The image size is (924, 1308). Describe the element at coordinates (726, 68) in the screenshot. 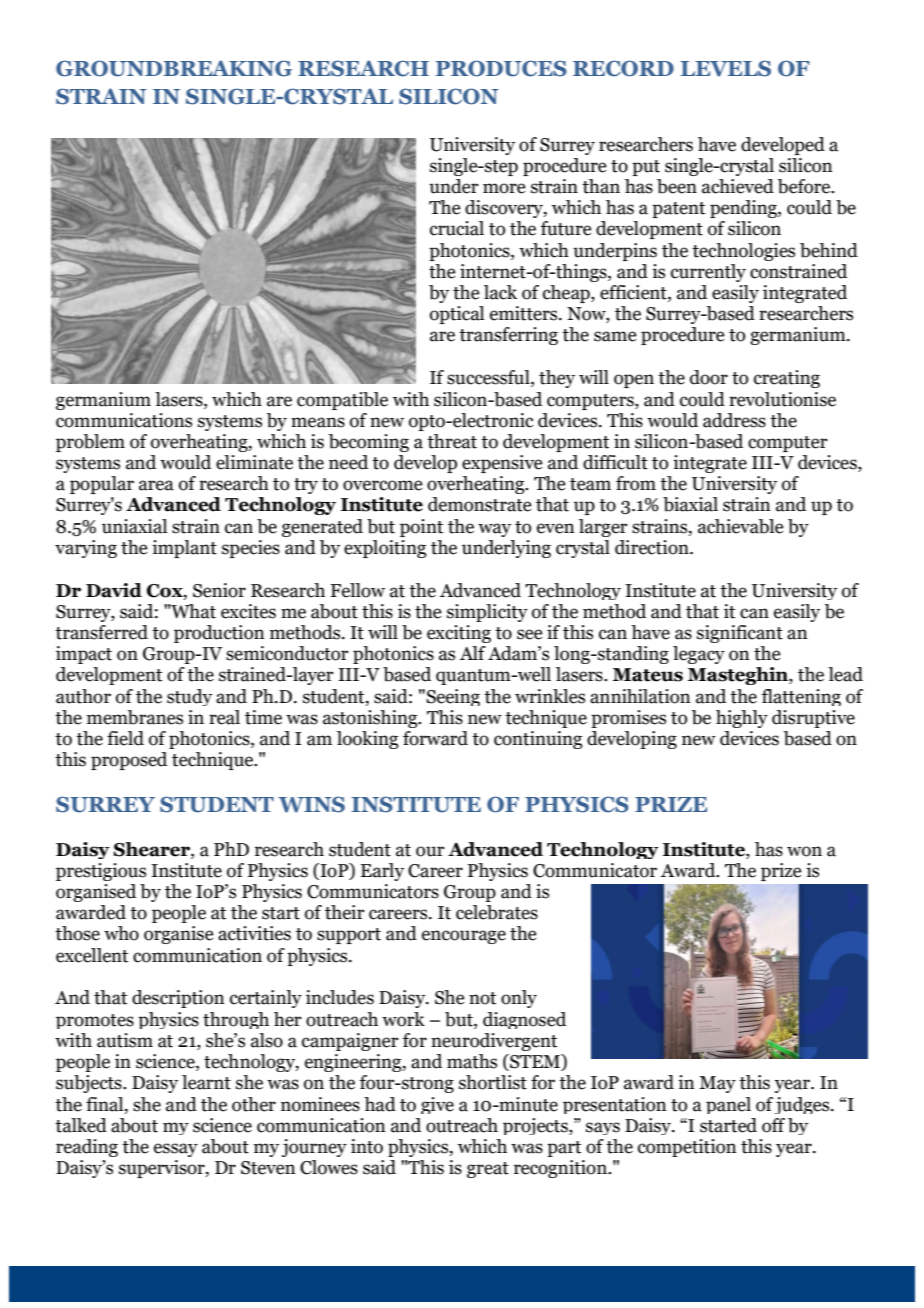

I see `LEVELS` at that location.
